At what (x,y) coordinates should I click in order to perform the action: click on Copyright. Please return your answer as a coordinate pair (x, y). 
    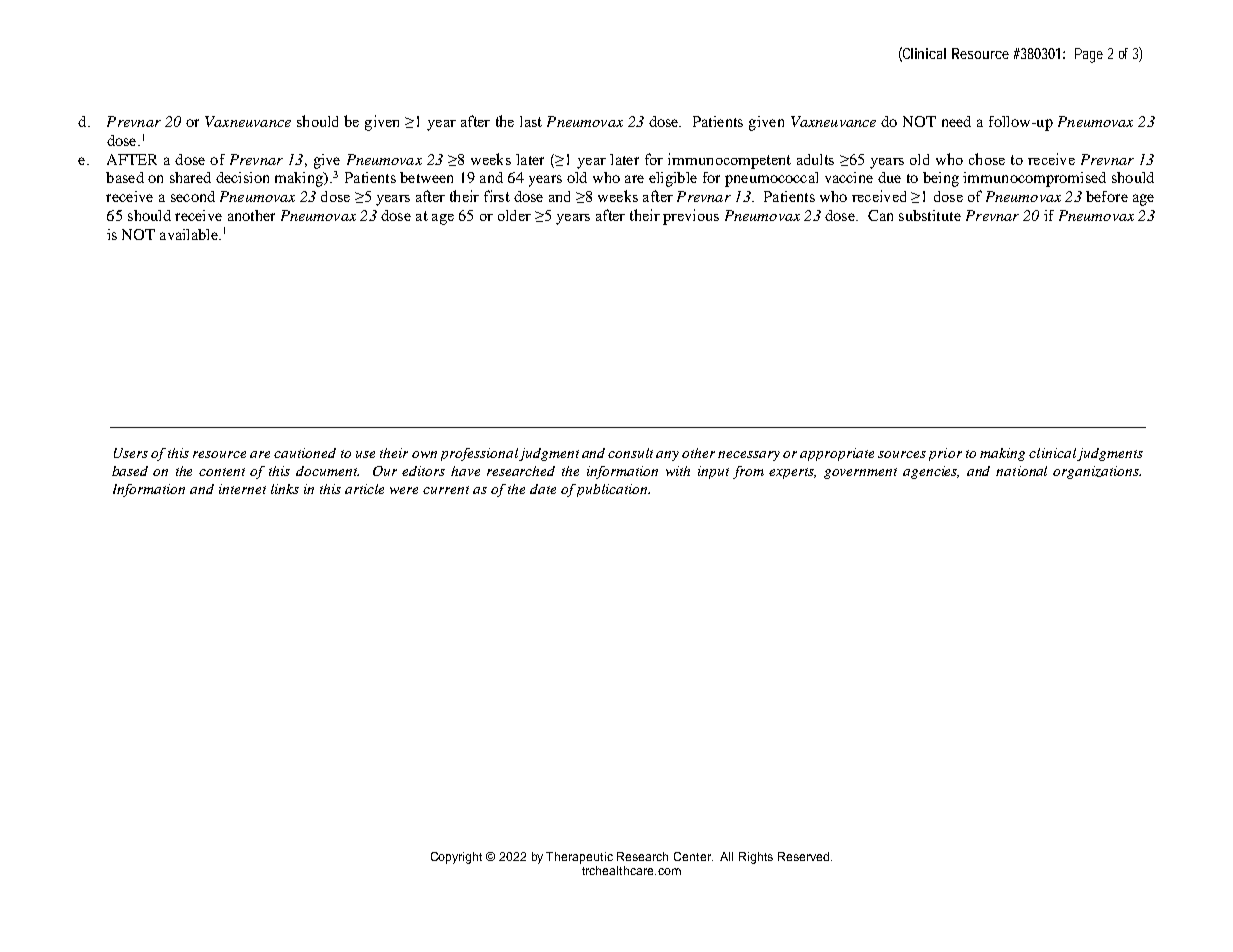
    Looking at the image, I should click on (456, 858).
